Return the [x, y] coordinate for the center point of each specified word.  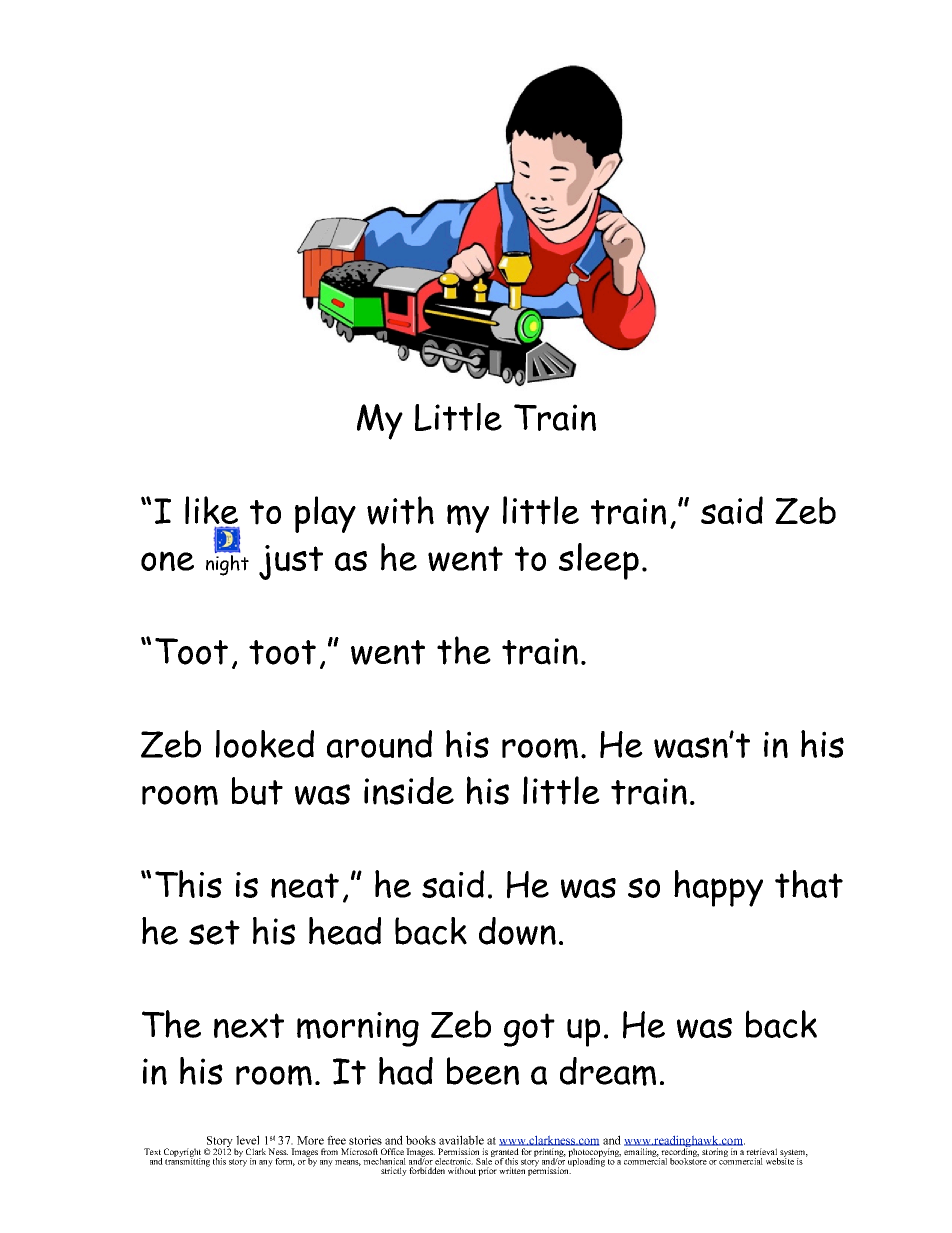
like [211, 510]
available [461, 1140]
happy [718, 888]
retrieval [761, 1151]
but [257, 791]
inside [409, 791]
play [325, 514]
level [247, 1140]
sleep [599, 561]
